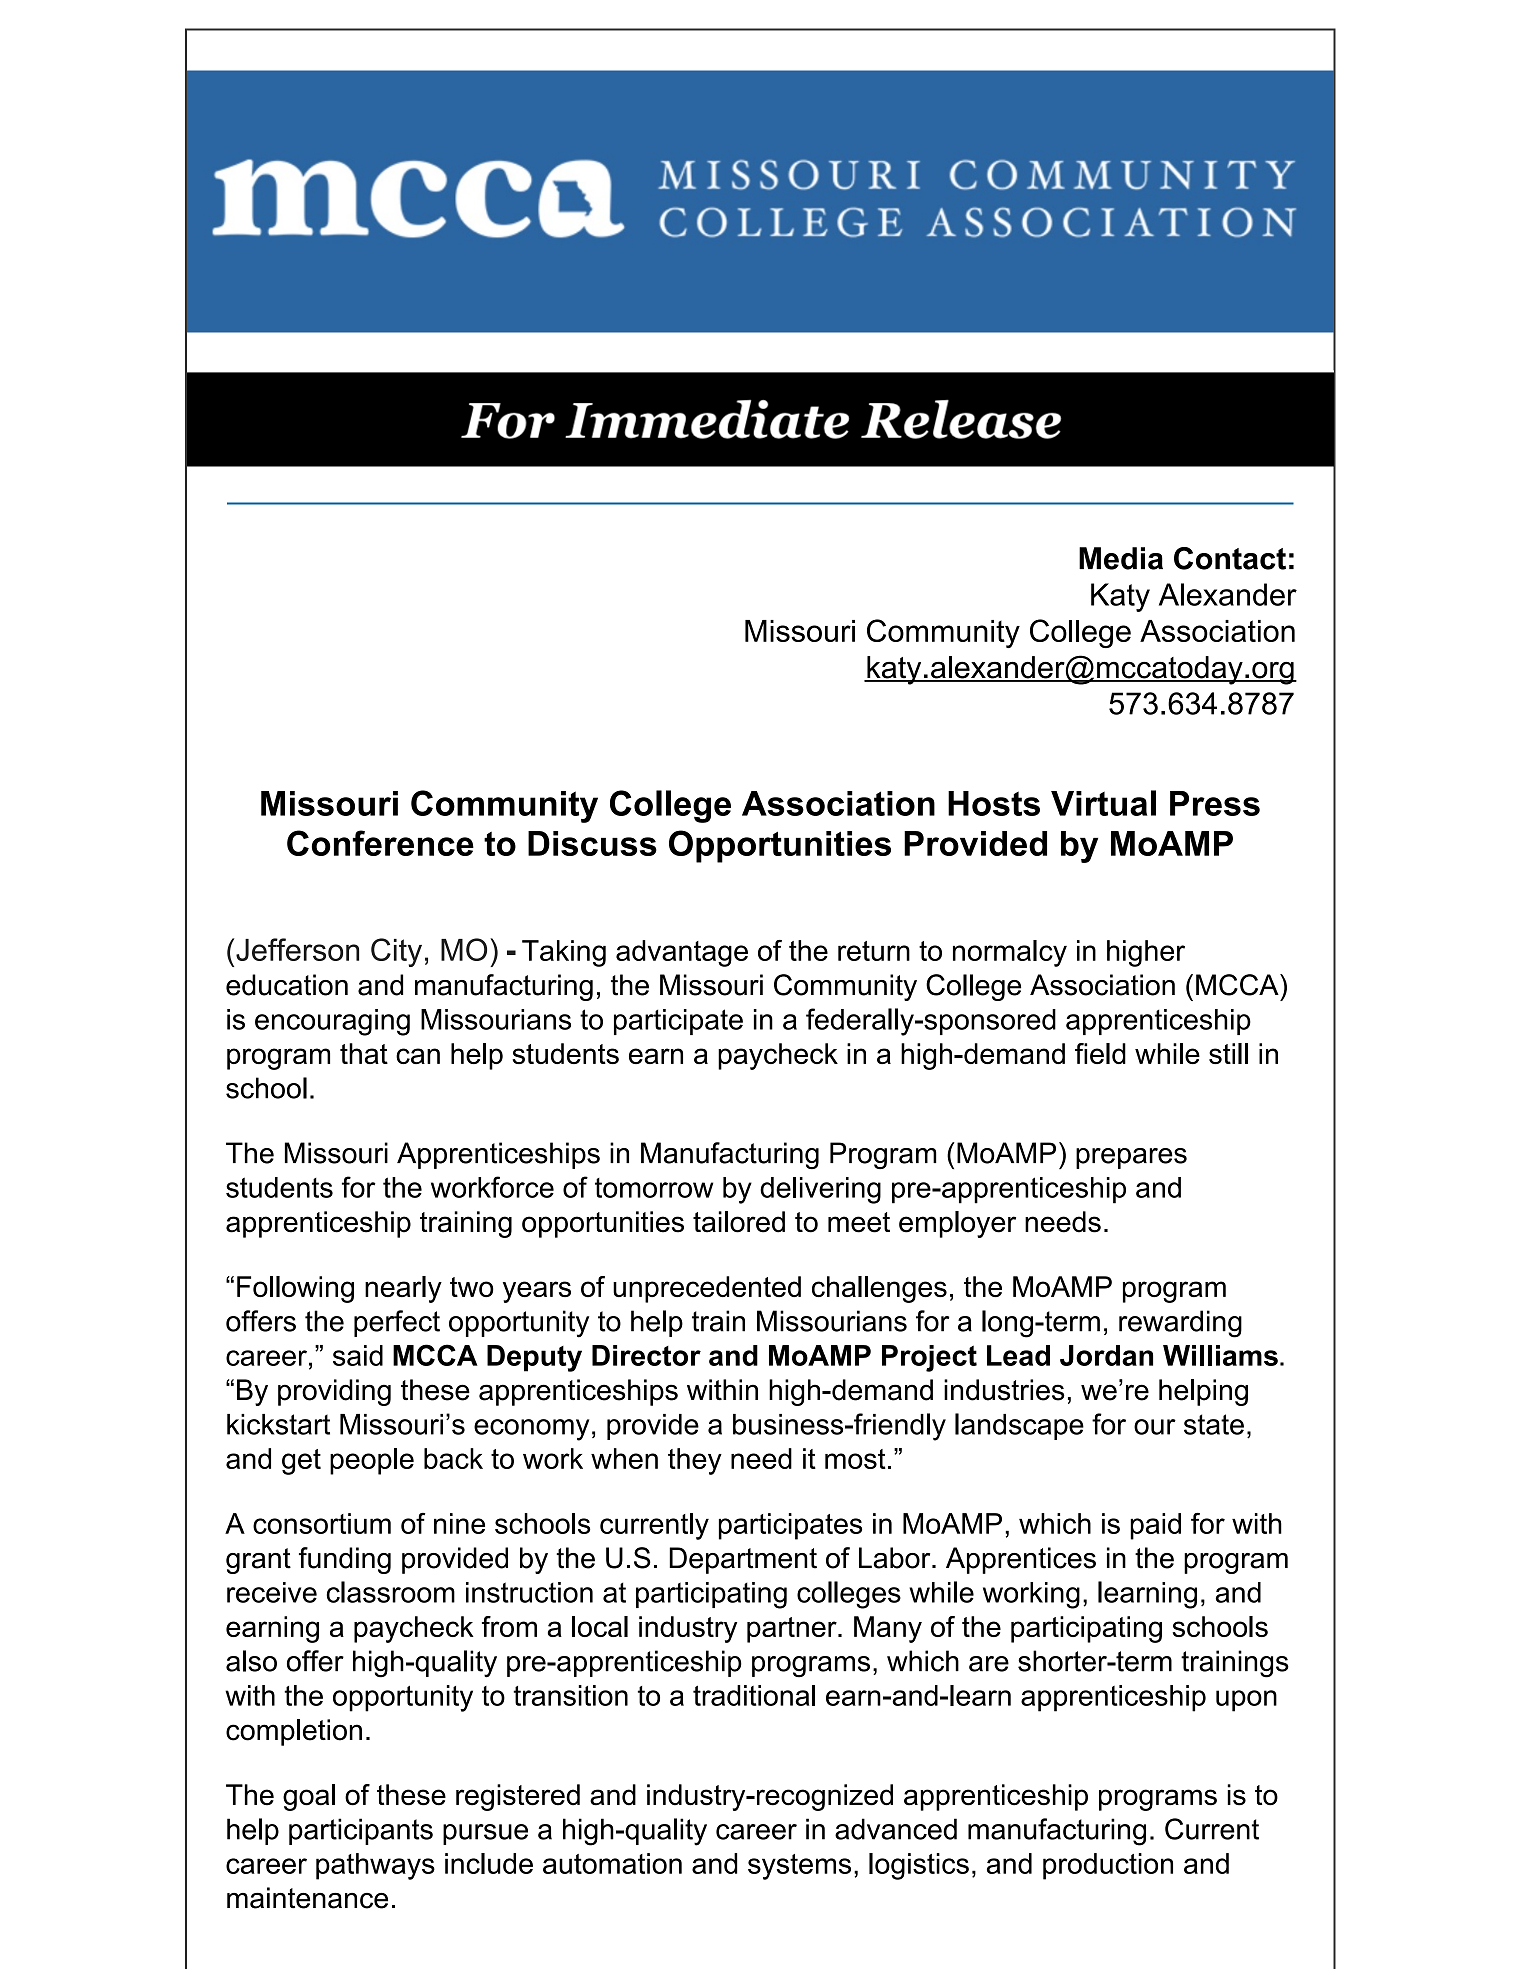  Describe the element at coordinates (403, 1289) in the screenshot. I see `nearly` at that location.
